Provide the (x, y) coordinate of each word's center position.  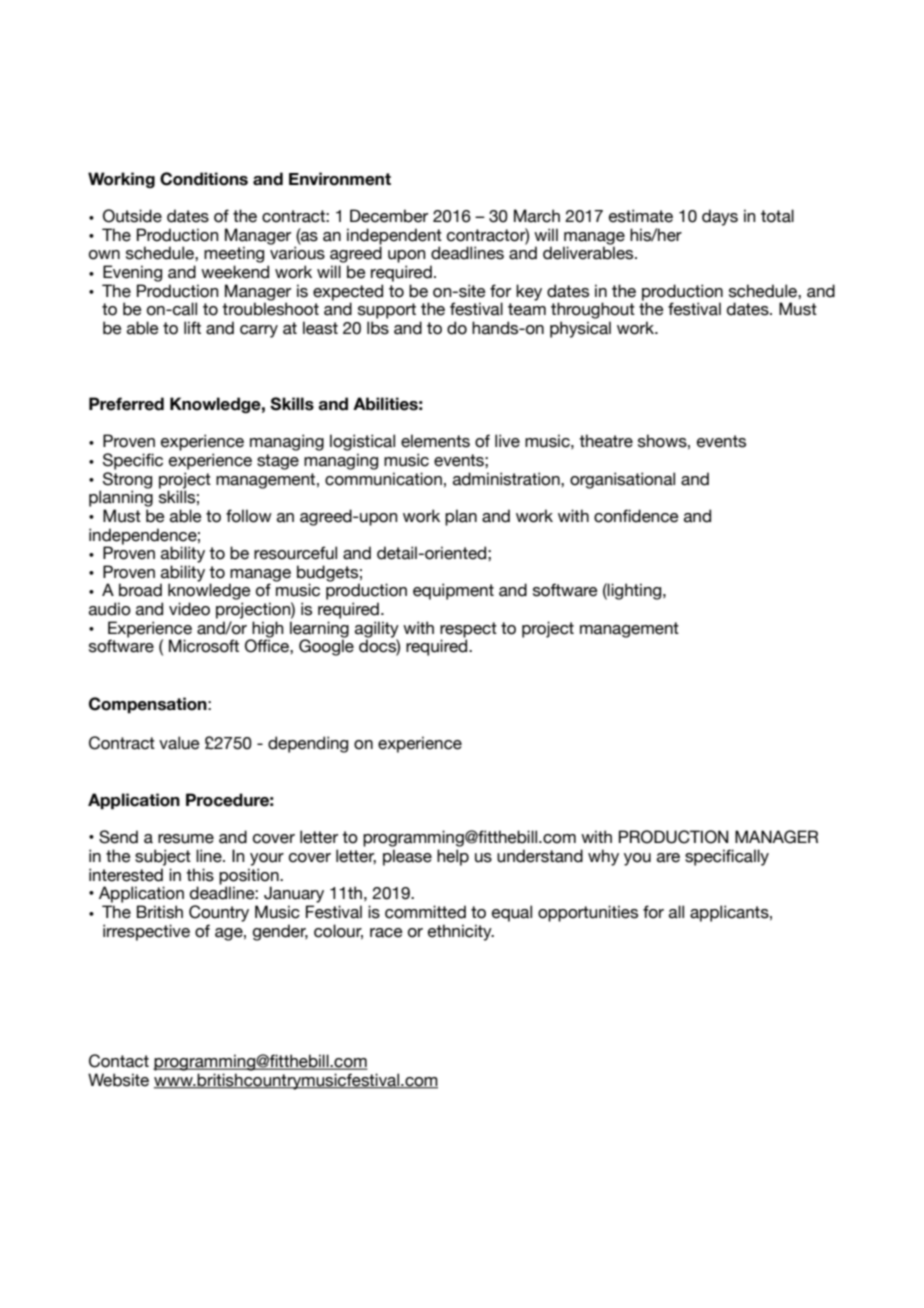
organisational (622, 480)
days (720, 217)
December (389, 216)
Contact (119, 1061)
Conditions (204, 179)
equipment (453, 591)
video (189, 609)
